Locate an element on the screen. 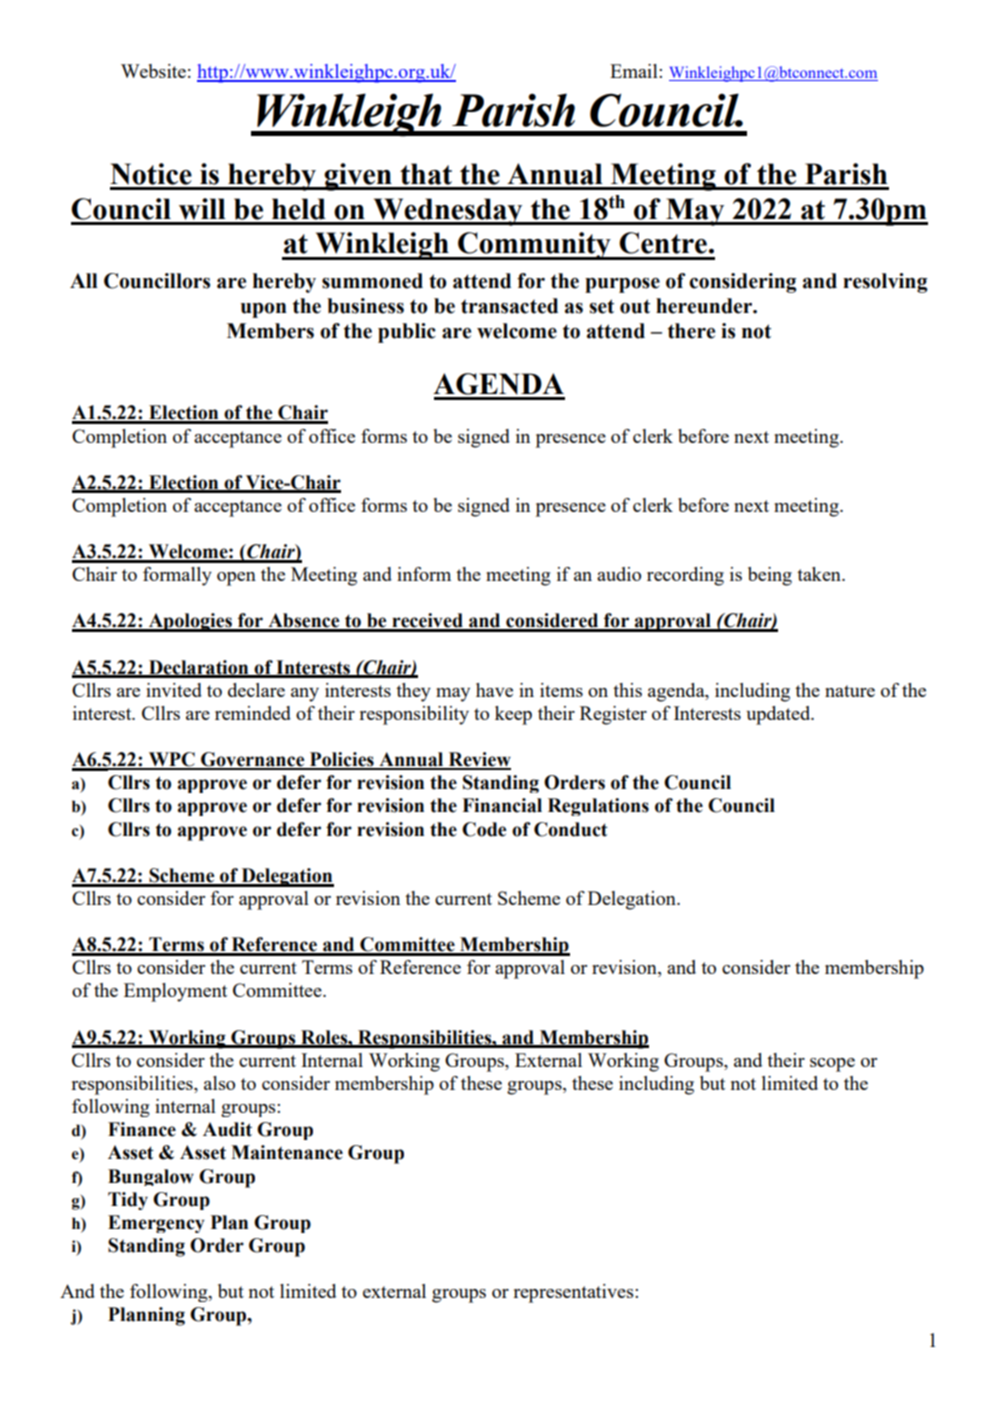 The image size is (998, 1411). Wednesday is located at coordinates (448, 212).
